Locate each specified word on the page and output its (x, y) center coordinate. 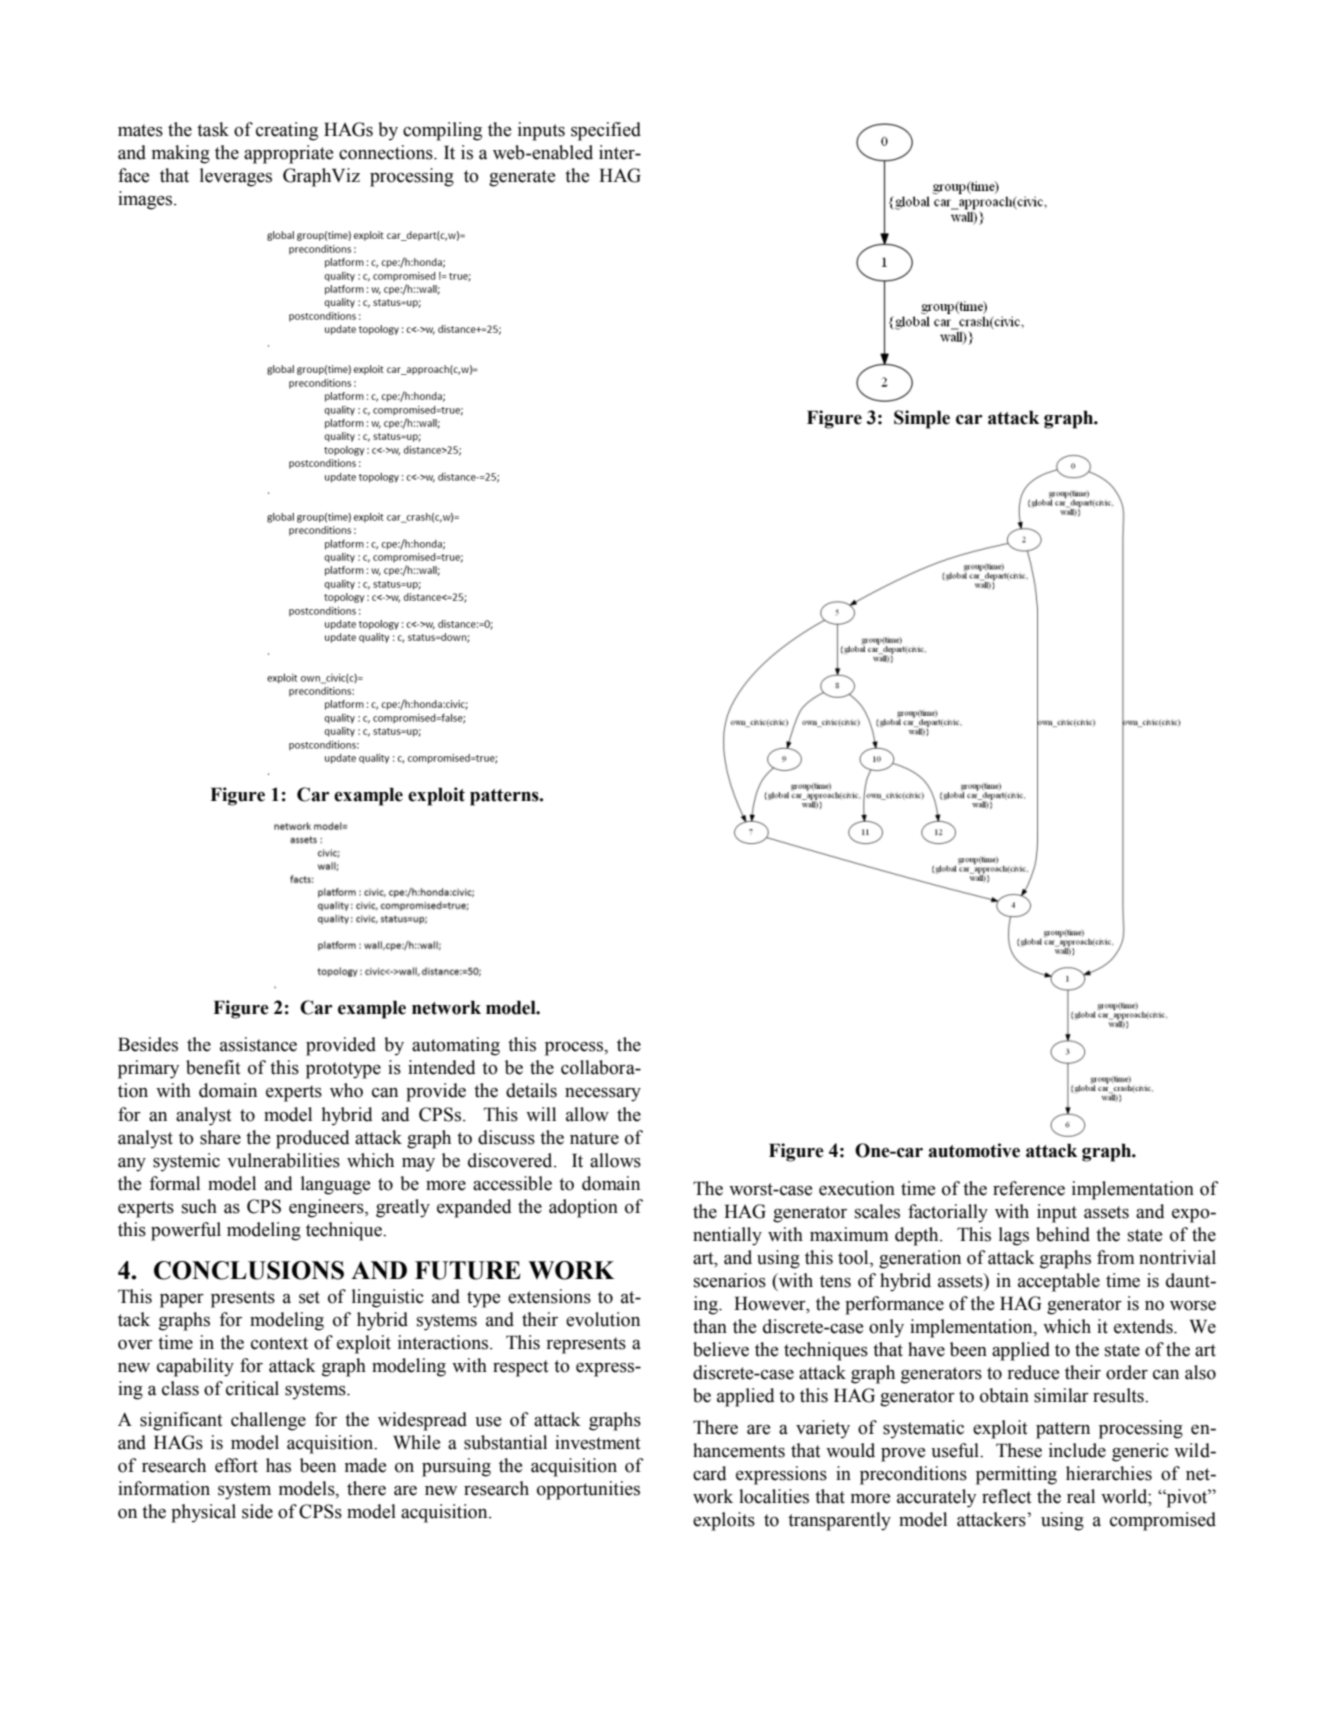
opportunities (588, 1490)
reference (1029, 1188)
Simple (922, 419)
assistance (258, 1044)
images (146, 200)
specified (606, 131)
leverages (236, 177)
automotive (974, 1150)
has (278, 1465)
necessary (603, 1095)
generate (522, 178)
